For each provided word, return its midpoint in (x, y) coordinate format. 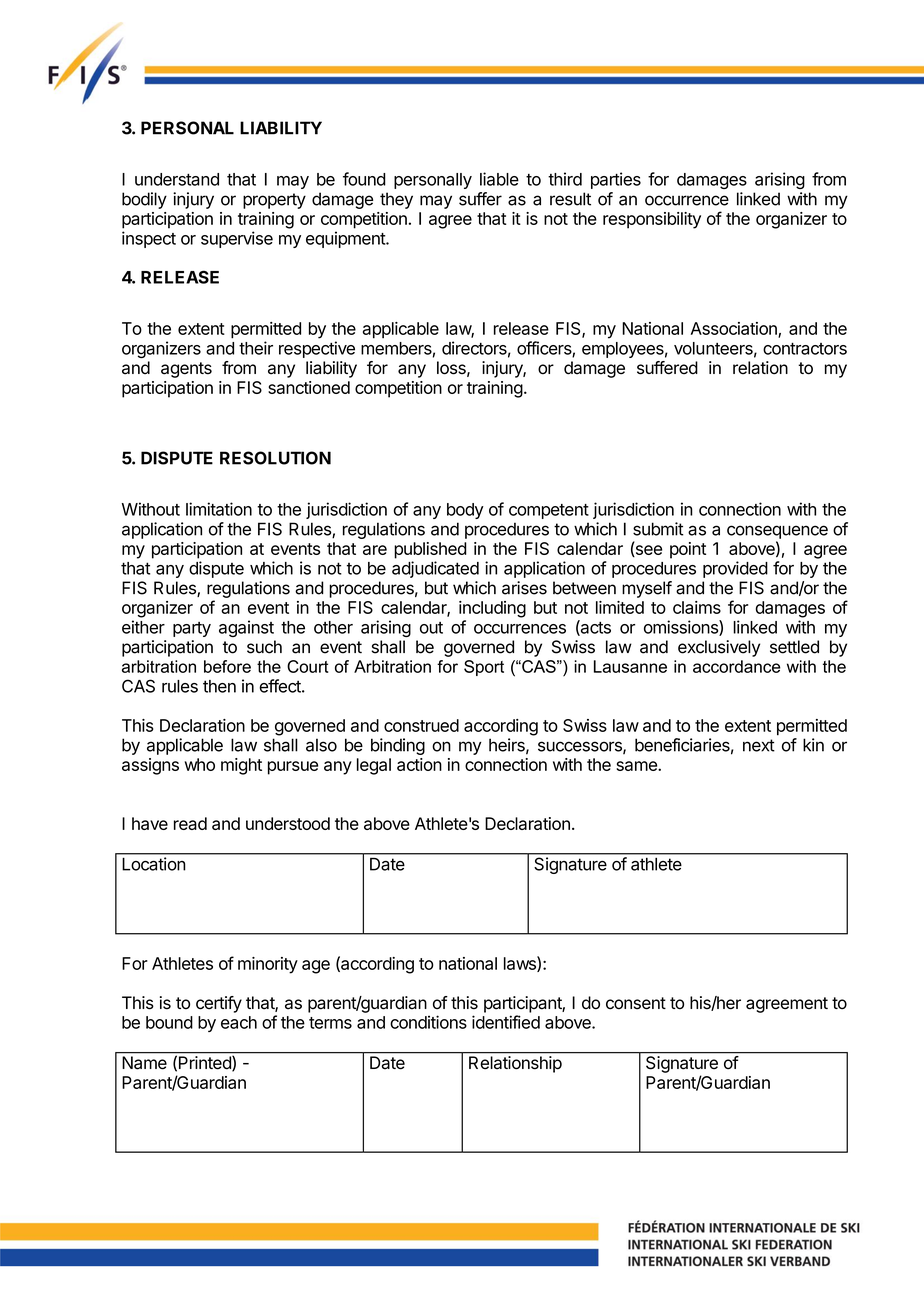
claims (697, 607)
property (274, 201)
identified (506, 1022)
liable (499, 179)
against (246, 628)
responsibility (652, 220)
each (239, 1022)
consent (636, 1003)
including (492, 609)
